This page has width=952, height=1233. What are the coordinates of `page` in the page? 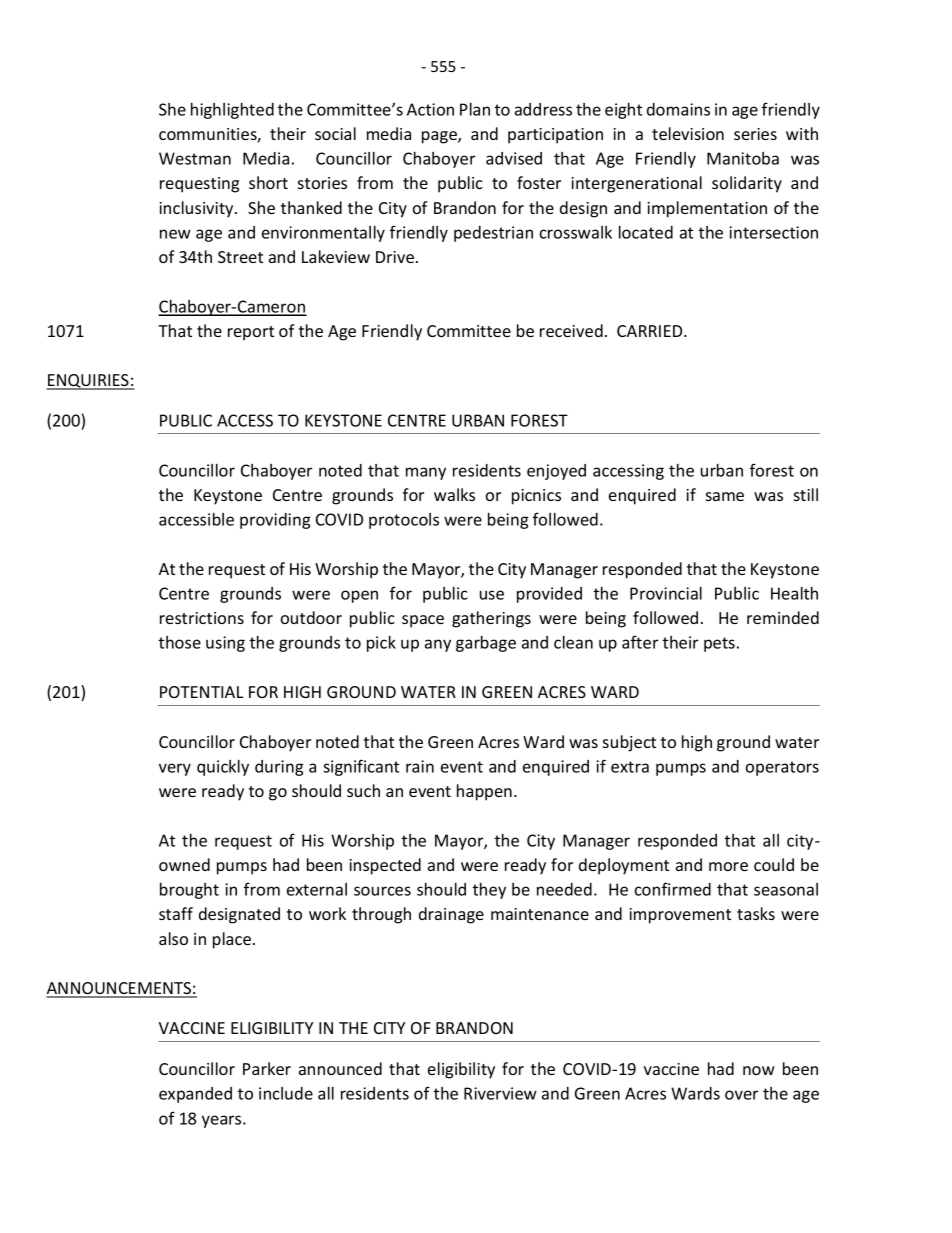 It's located at (440, 137).
